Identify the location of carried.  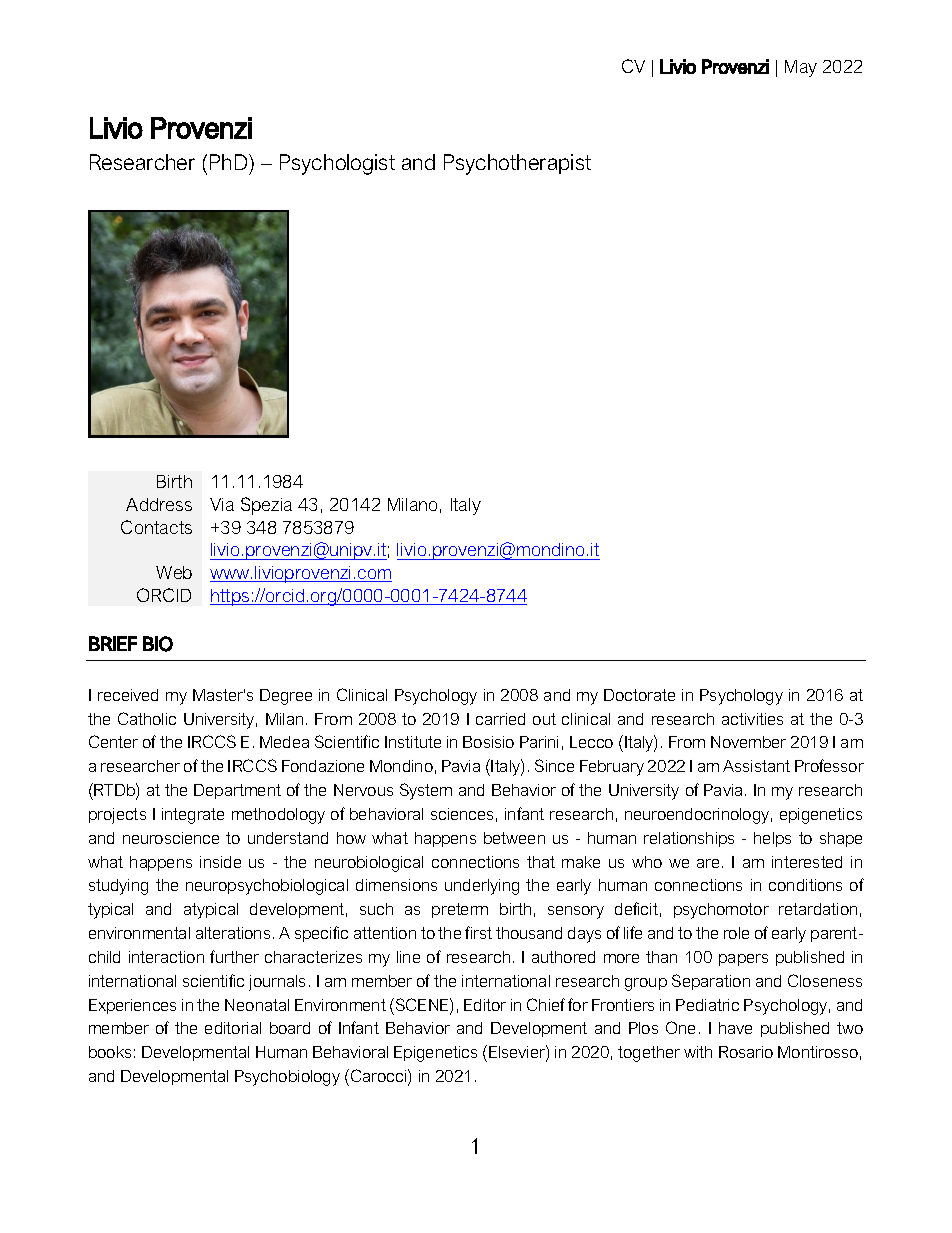
(500, 719).
